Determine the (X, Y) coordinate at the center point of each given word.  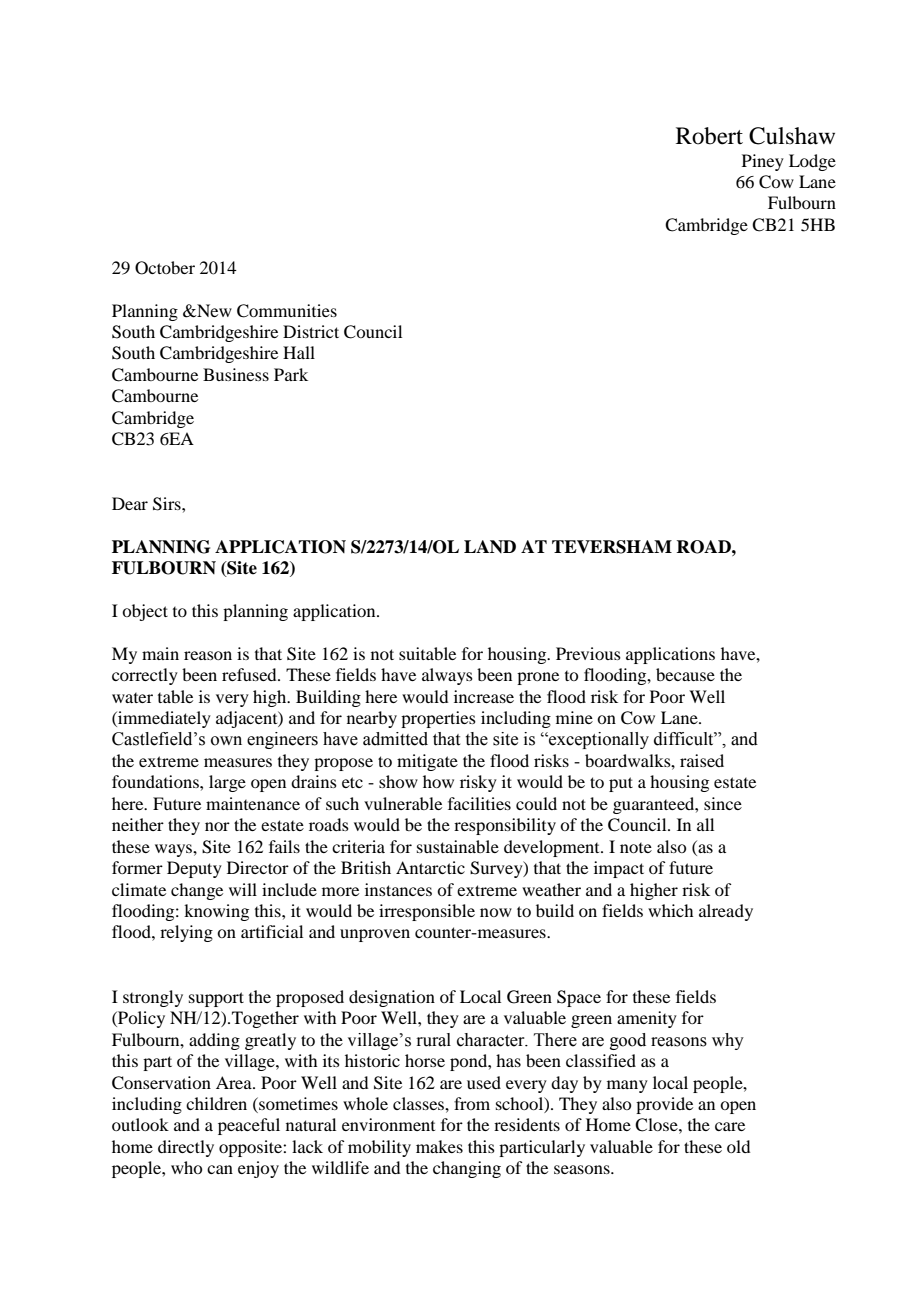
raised (702, 760)
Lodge (812, 162)
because (685, 674)
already (726, 912)
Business (236, 374)
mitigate (427, 762)
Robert (709, 136)
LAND (490, 546)
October (165, 268)
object (145, 612)
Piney (763, 162)
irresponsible (427, 912)
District (311, 331)
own (226, 741)
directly (186, 1148)
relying (186, 933)
